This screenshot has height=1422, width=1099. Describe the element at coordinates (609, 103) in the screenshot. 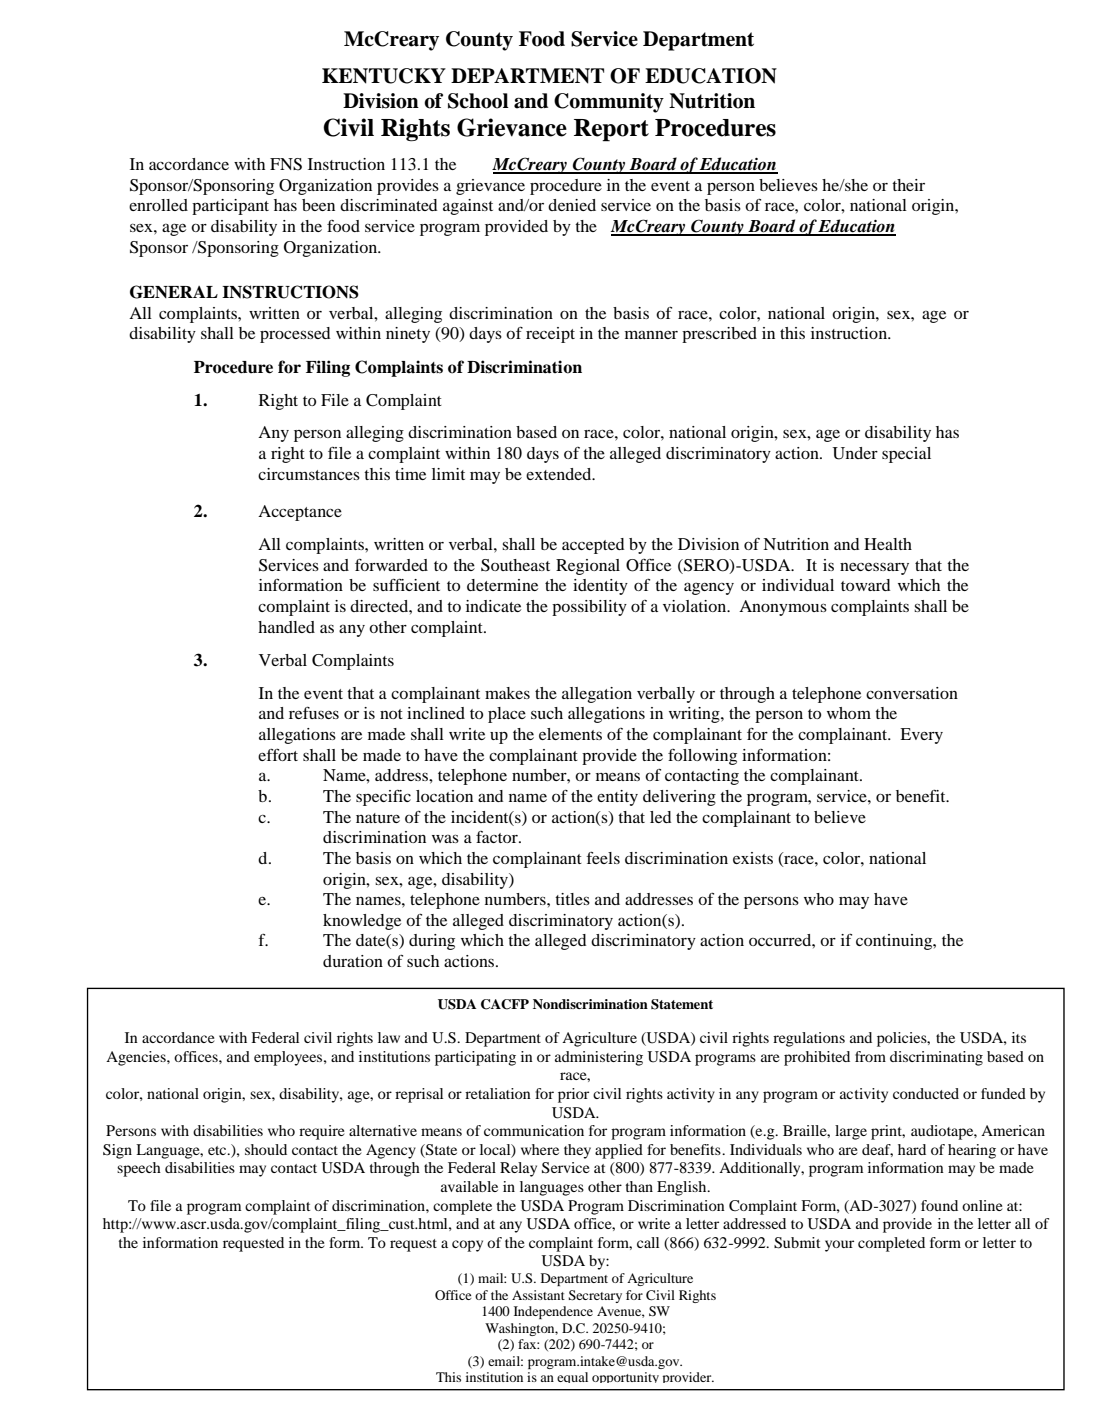

I see `Community` at that location.
